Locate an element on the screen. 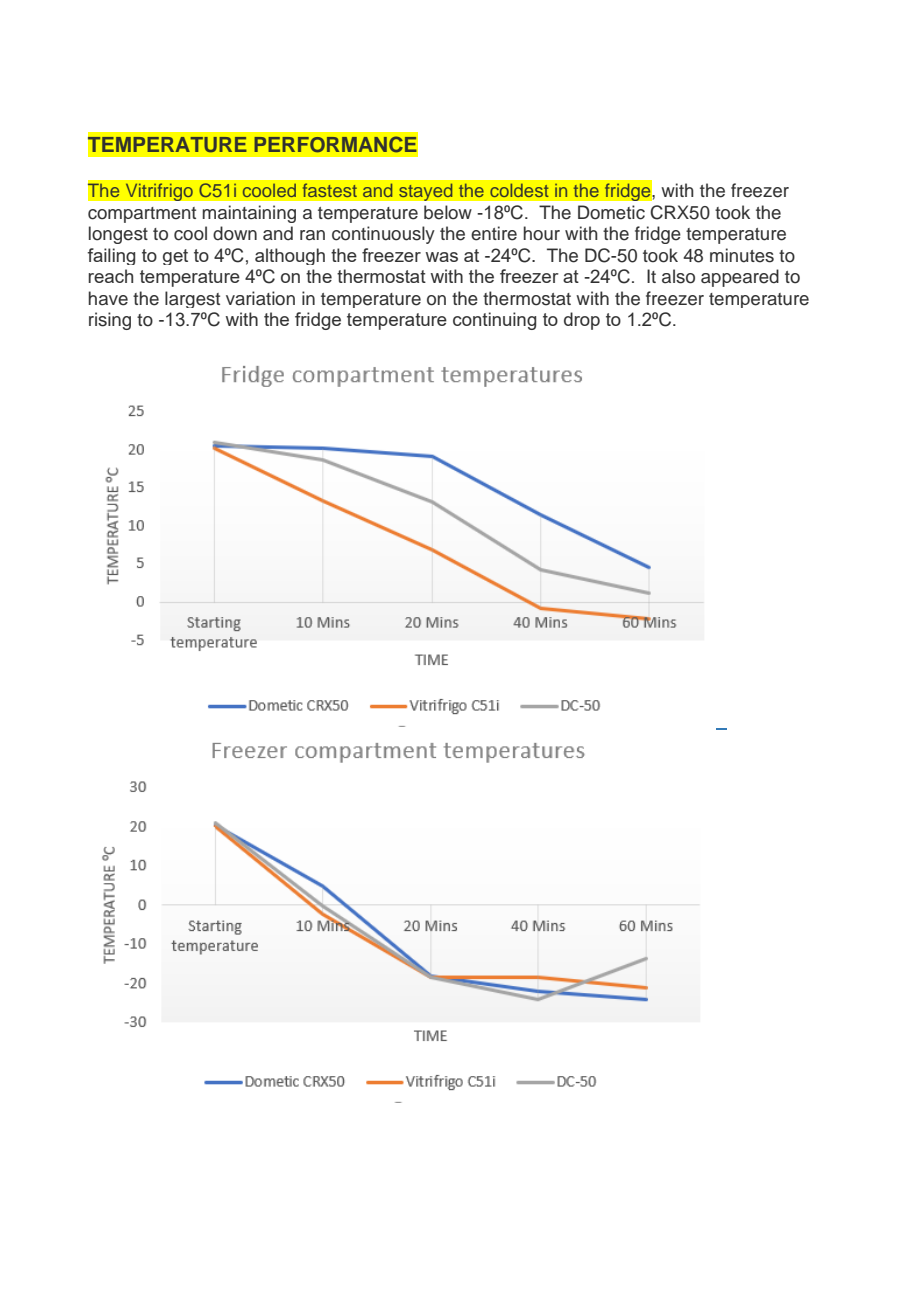  get is located at coordinates (175, 257).
